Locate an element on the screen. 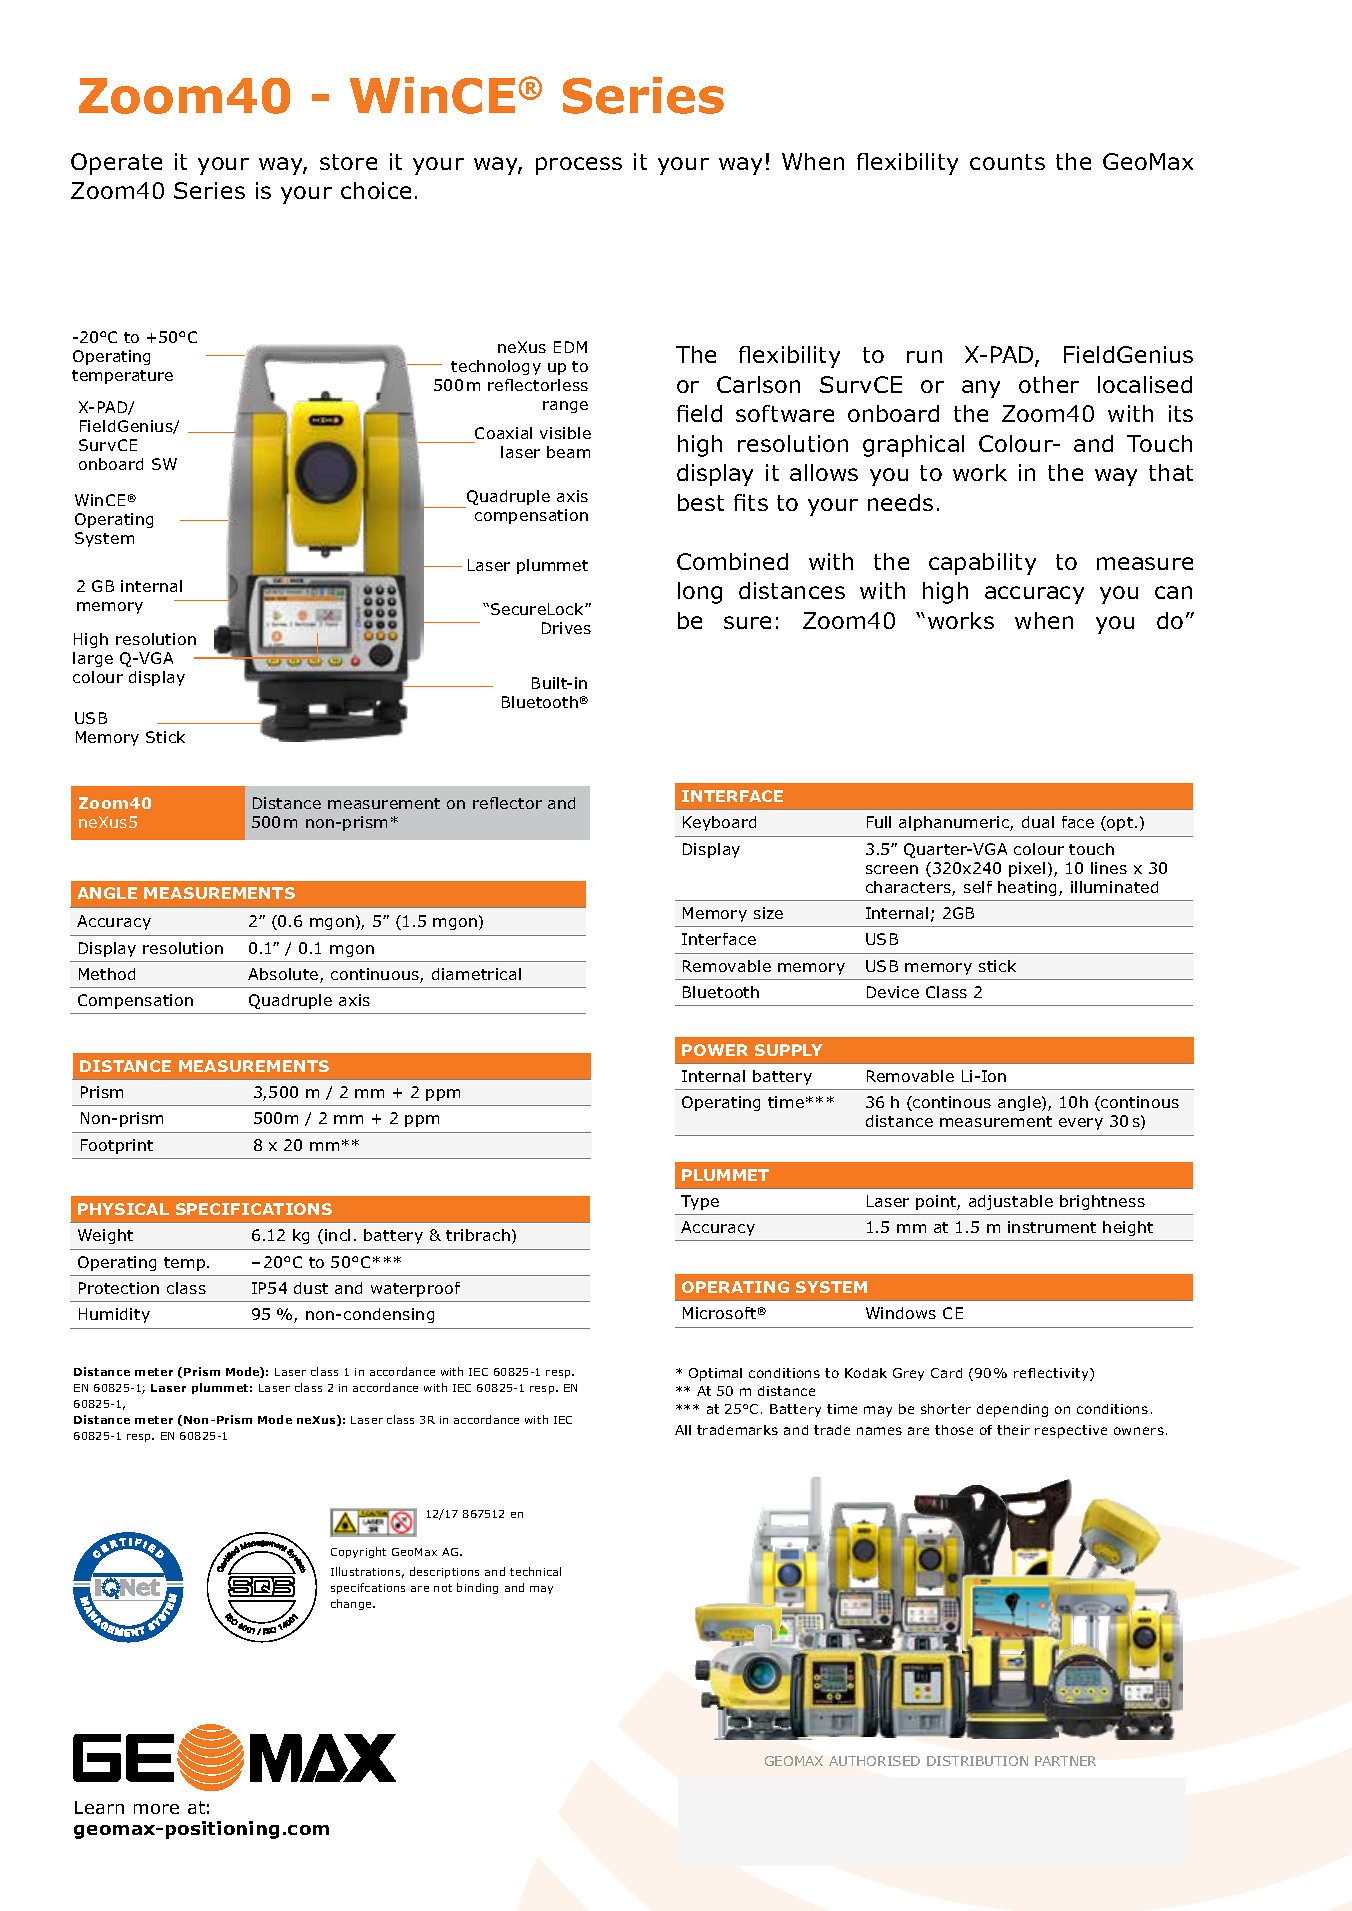 The height and width of the screenshot is (1911, 1352). instrument is located at coordinates (1052, 1227).
